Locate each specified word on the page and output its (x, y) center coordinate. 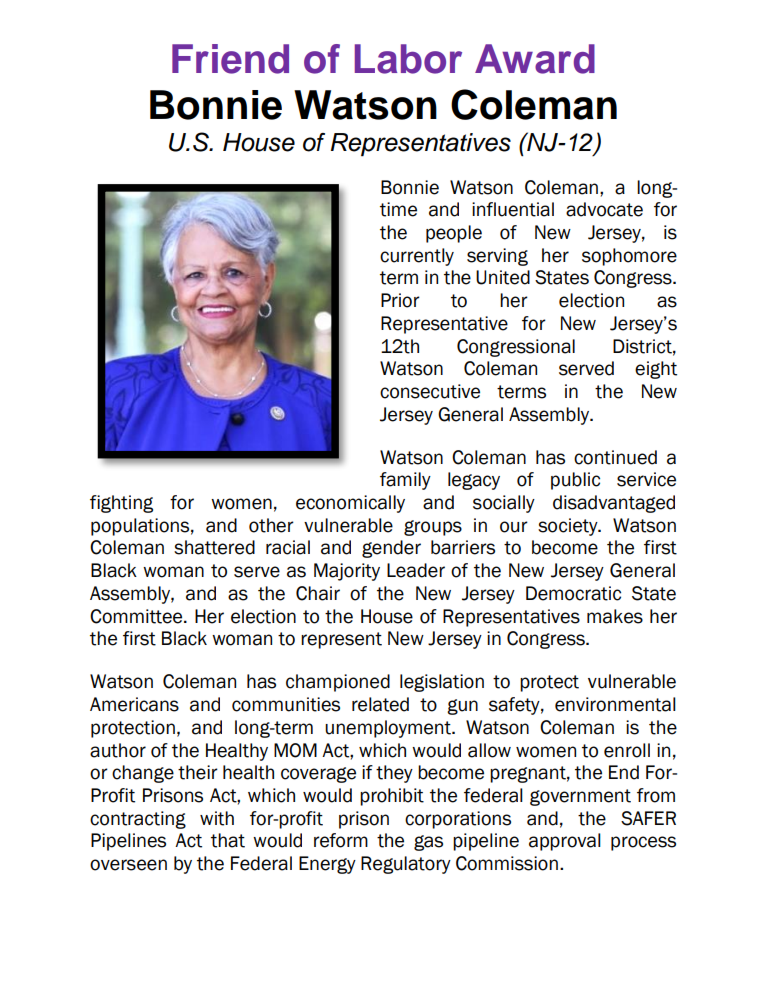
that (228, 840)
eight (656, 370)
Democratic (573, 593)
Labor (408, 59)
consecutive (430, 391)
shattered (214, 547)
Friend (230, 59)
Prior (400, 300)
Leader (416, 570)
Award (535, 59)
